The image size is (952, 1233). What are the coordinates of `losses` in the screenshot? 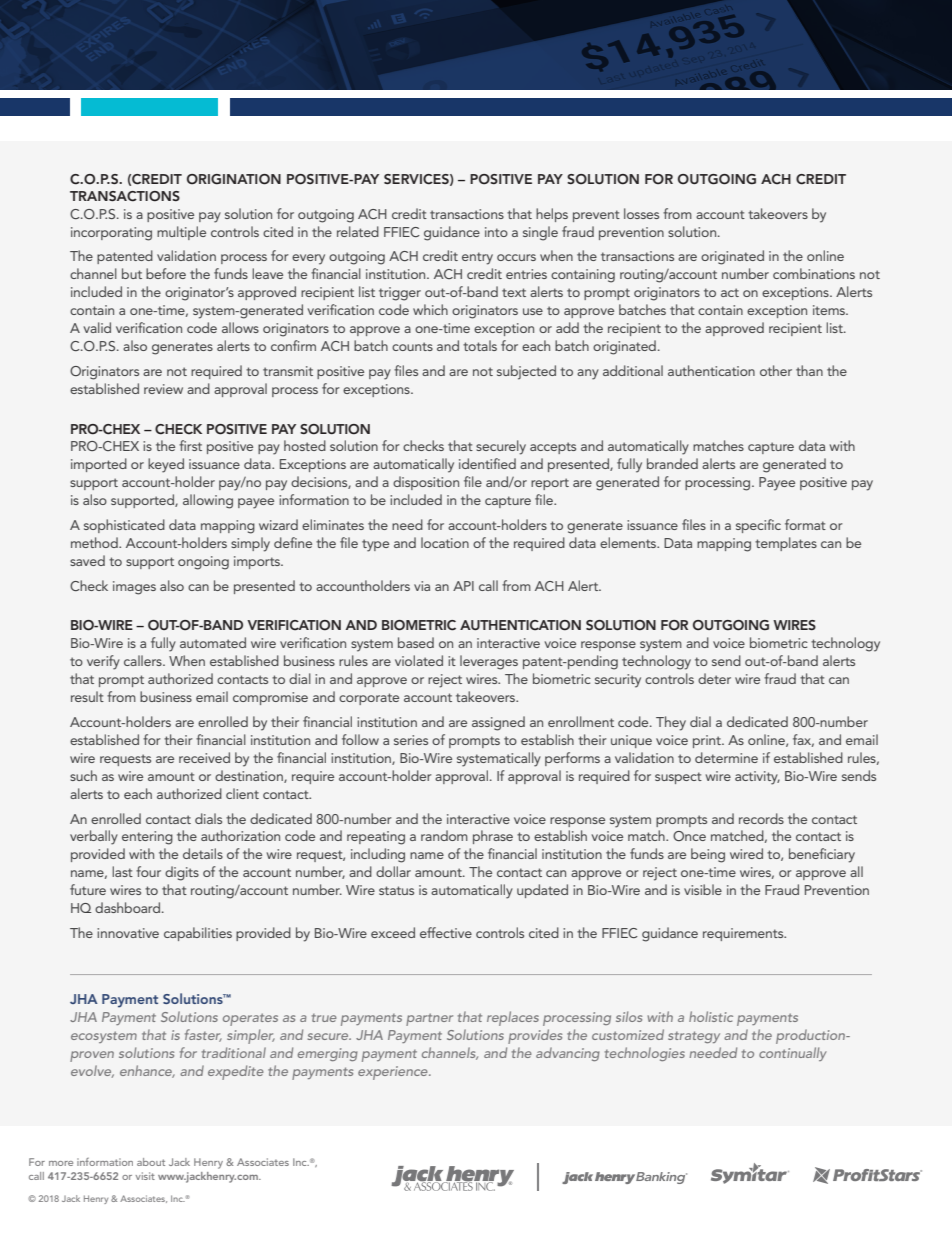 It's located at (641, 213).
